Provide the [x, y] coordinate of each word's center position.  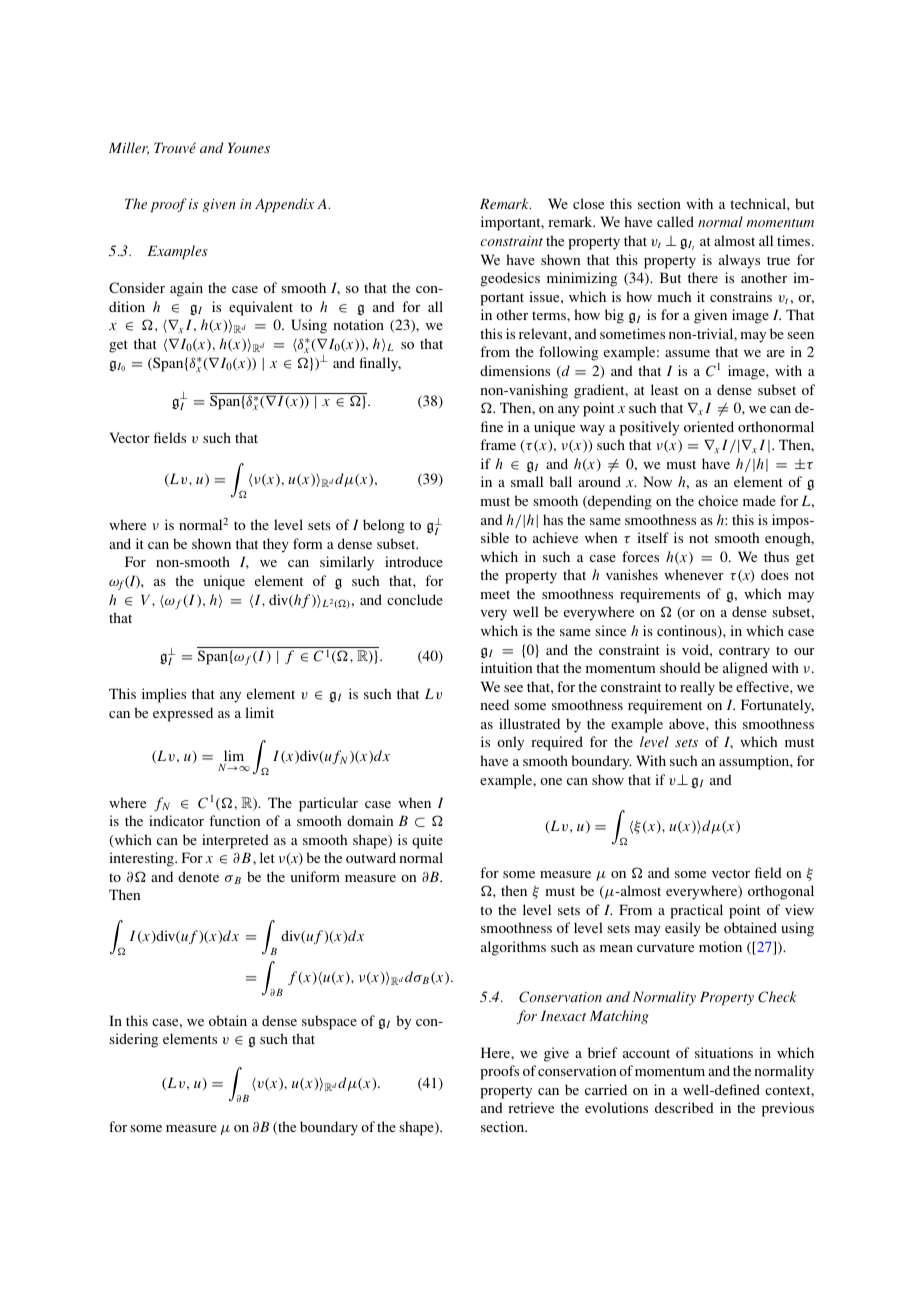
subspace [329, 1022]
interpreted [235, 841]
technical [759, 203]
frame [498, 444]
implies [164, 695]
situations [724, 1052]
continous [688, 631]
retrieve [531, 1107]
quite [427, 841]
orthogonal [781, 892]
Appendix [284, 205]
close [588, 203]
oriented [709, 426]
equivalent [261, 308]
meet [495, 594]
